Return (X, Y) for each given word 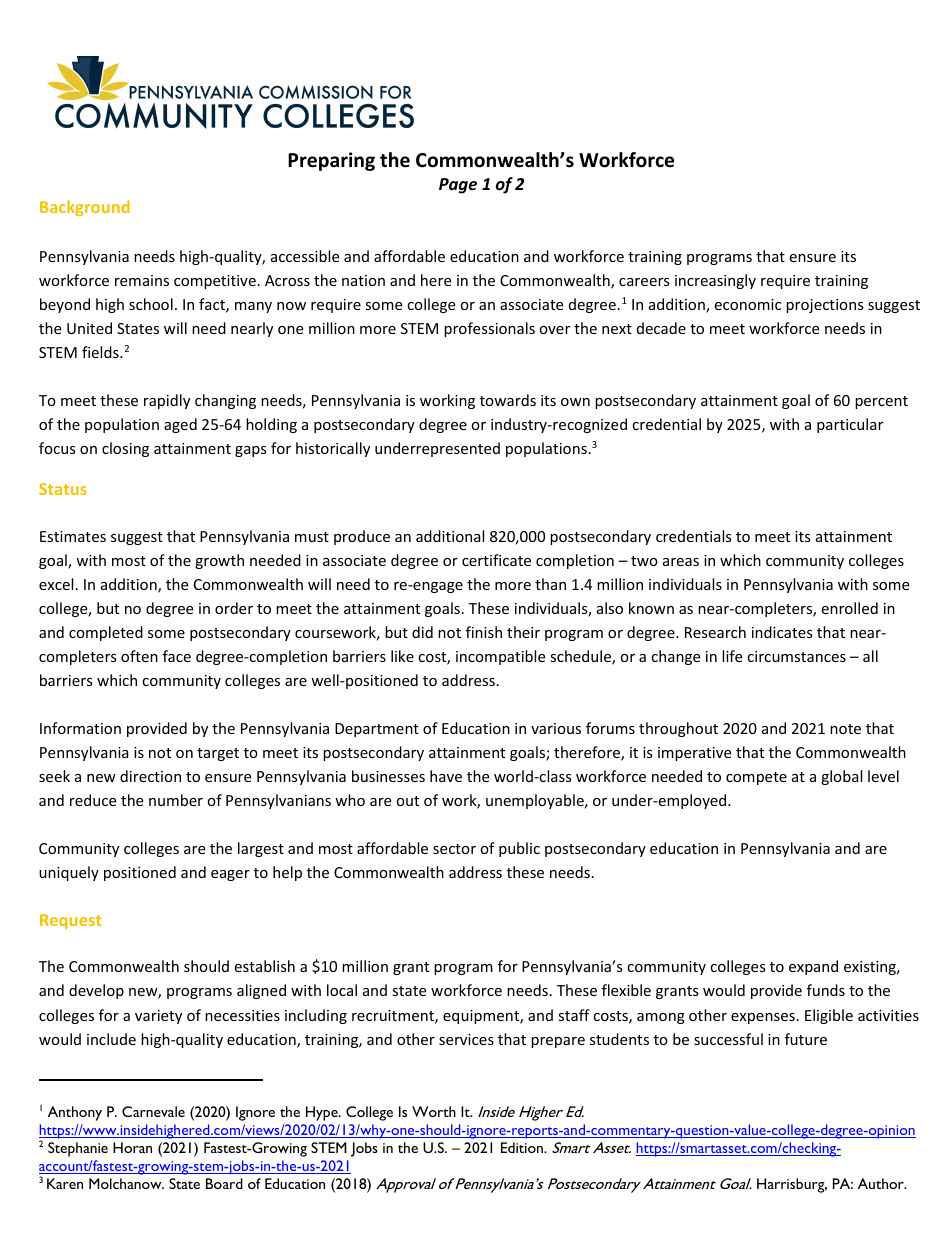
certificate (496, 560)
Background (85, 208)
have (446, 776)
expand (813, 967)
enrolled (849, 608)
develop (96, 991)
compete (756, 778)
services (466, 1039)
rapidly (167, 401)
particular (850, 425)
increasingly (715, 281)
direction (150, 776)
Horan (132, 1147)
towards (508, 400)
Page (458, 186)
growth (219, 561)
